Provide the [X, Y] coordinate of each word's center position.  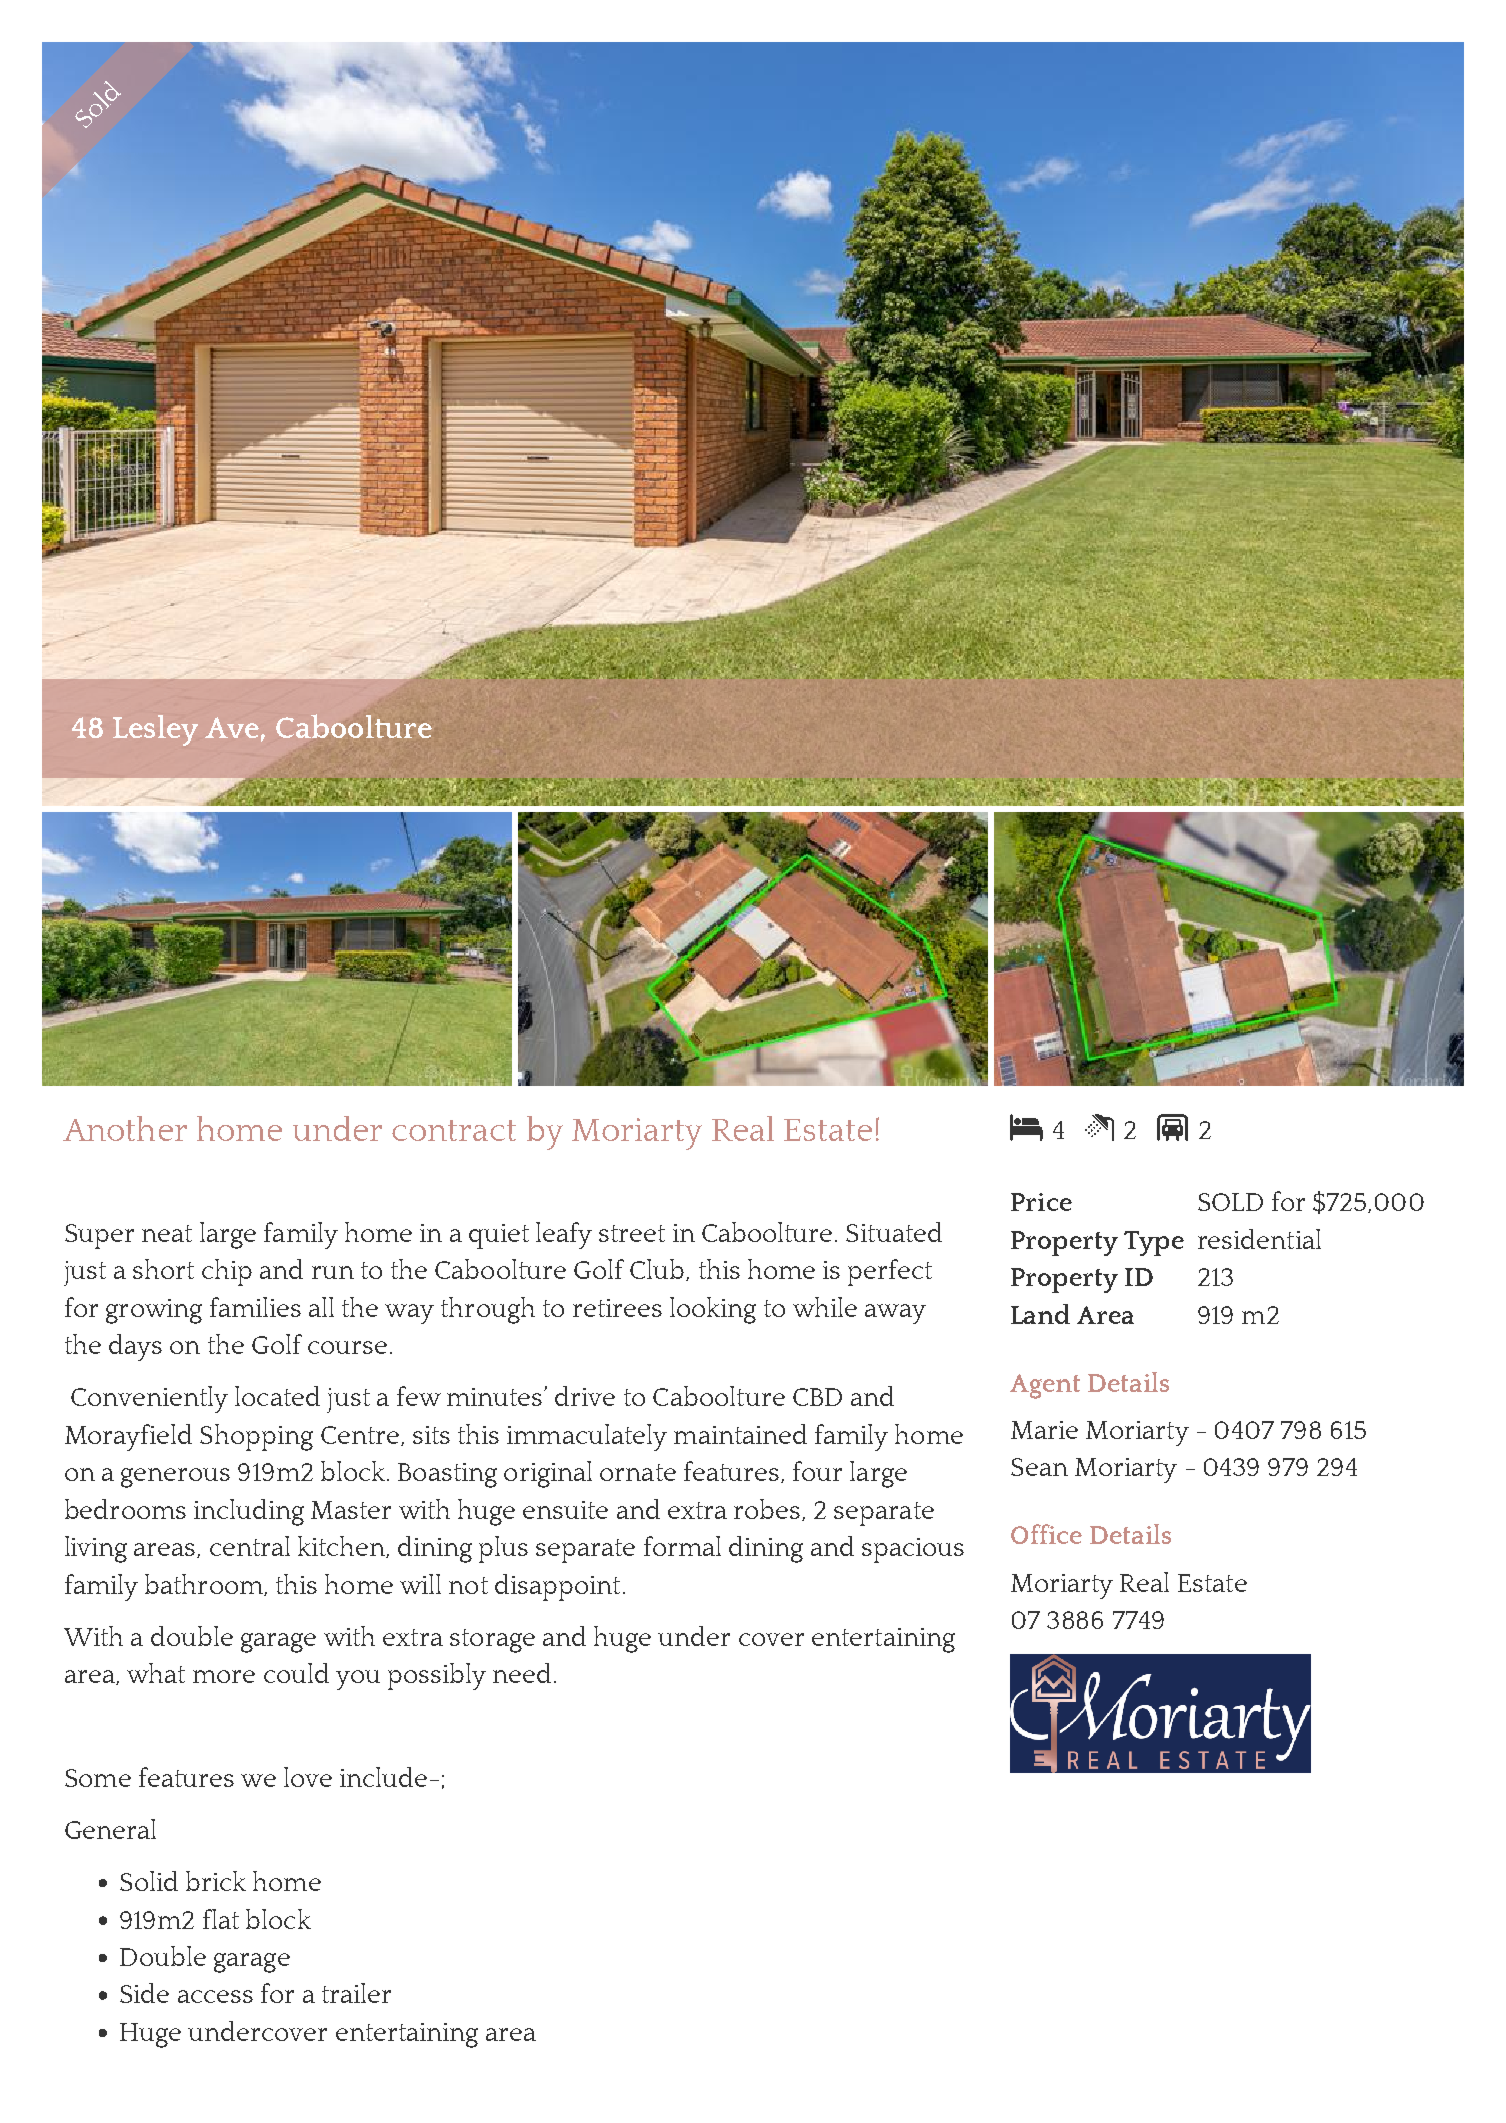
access [215, 1996]
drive [585, 1396]
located [277, 1396]
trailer [356, 1993]
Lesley [155, 730]
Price [1041, 1202]
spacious [913, 1550]
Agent [1045, 1386]
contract [454, 1130]
